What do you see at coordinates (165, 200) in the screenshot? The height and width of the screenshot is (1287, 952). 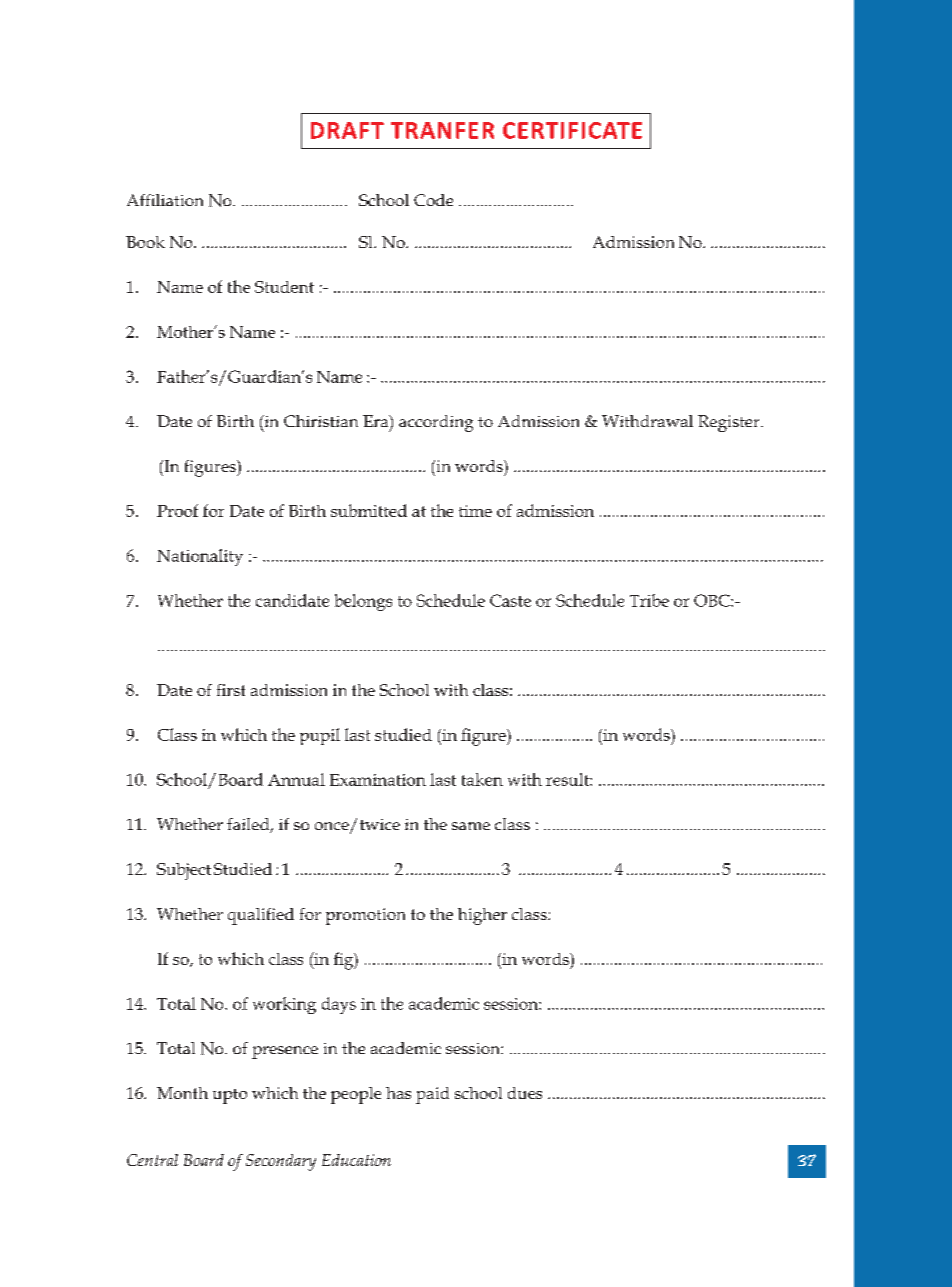 I see `Affiliation` at bounding box center [165, 200].
